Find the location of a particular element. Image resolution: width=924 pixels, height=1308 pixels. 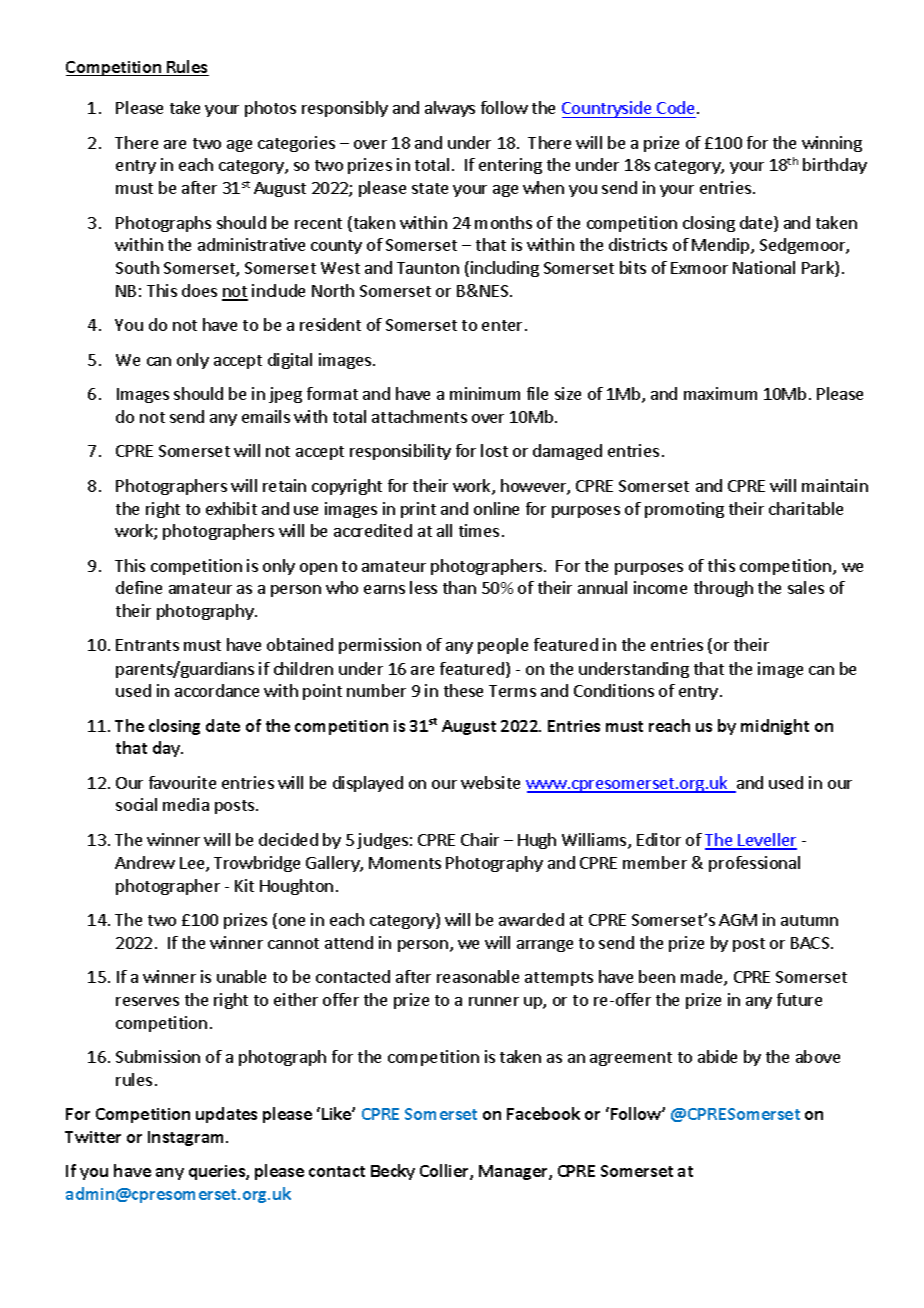

Code is located at coordinates (675, 107).
